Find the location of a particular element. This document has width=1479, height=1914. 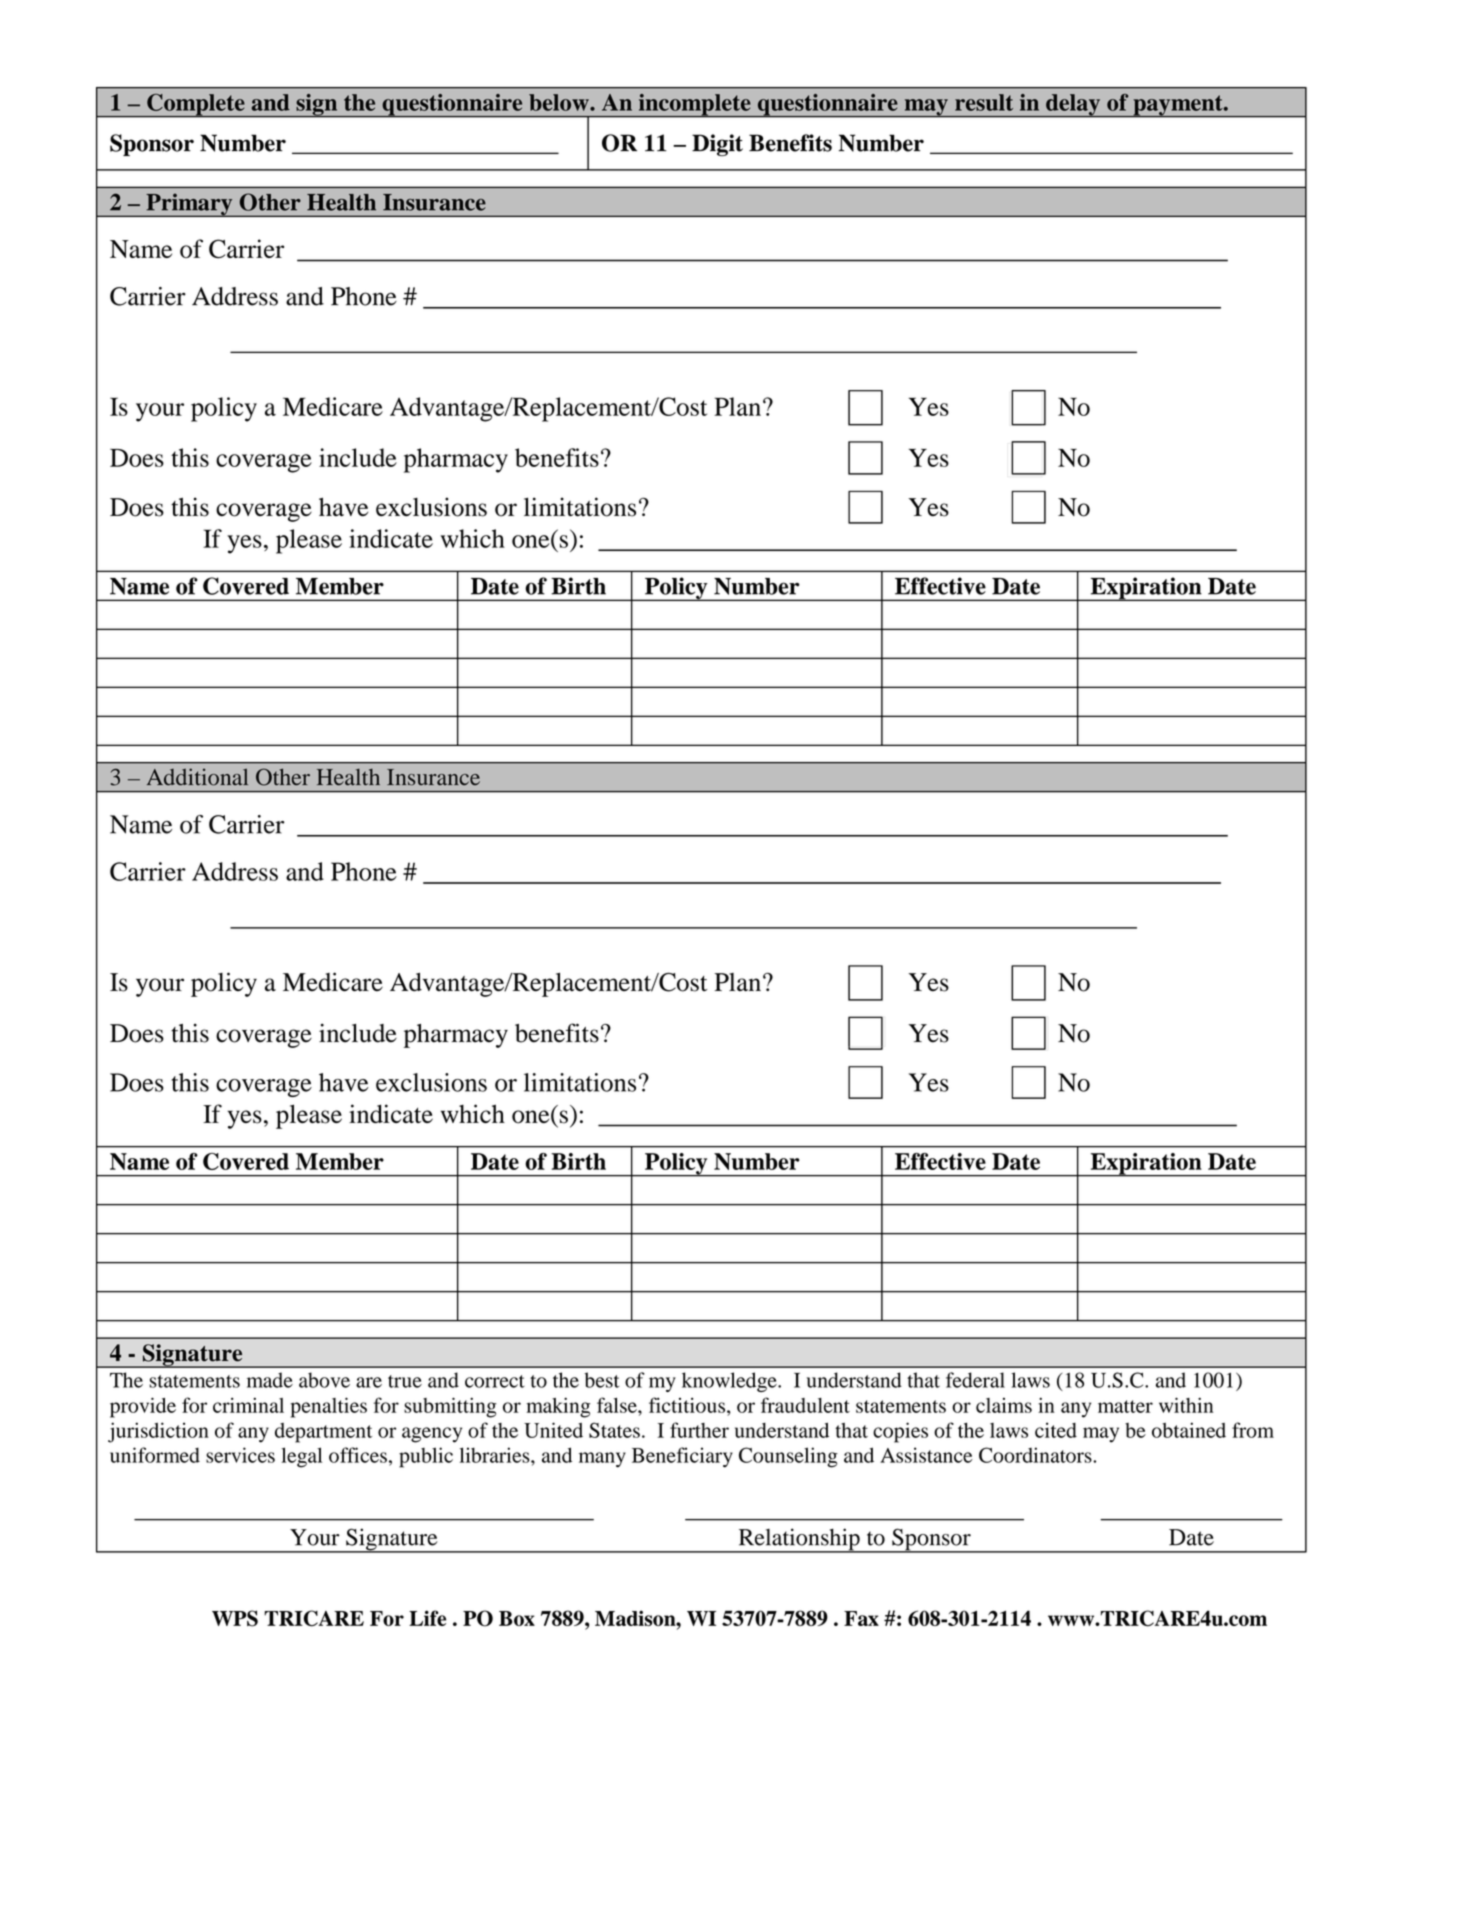

Relationship is located at coordinates (799, 1540).
